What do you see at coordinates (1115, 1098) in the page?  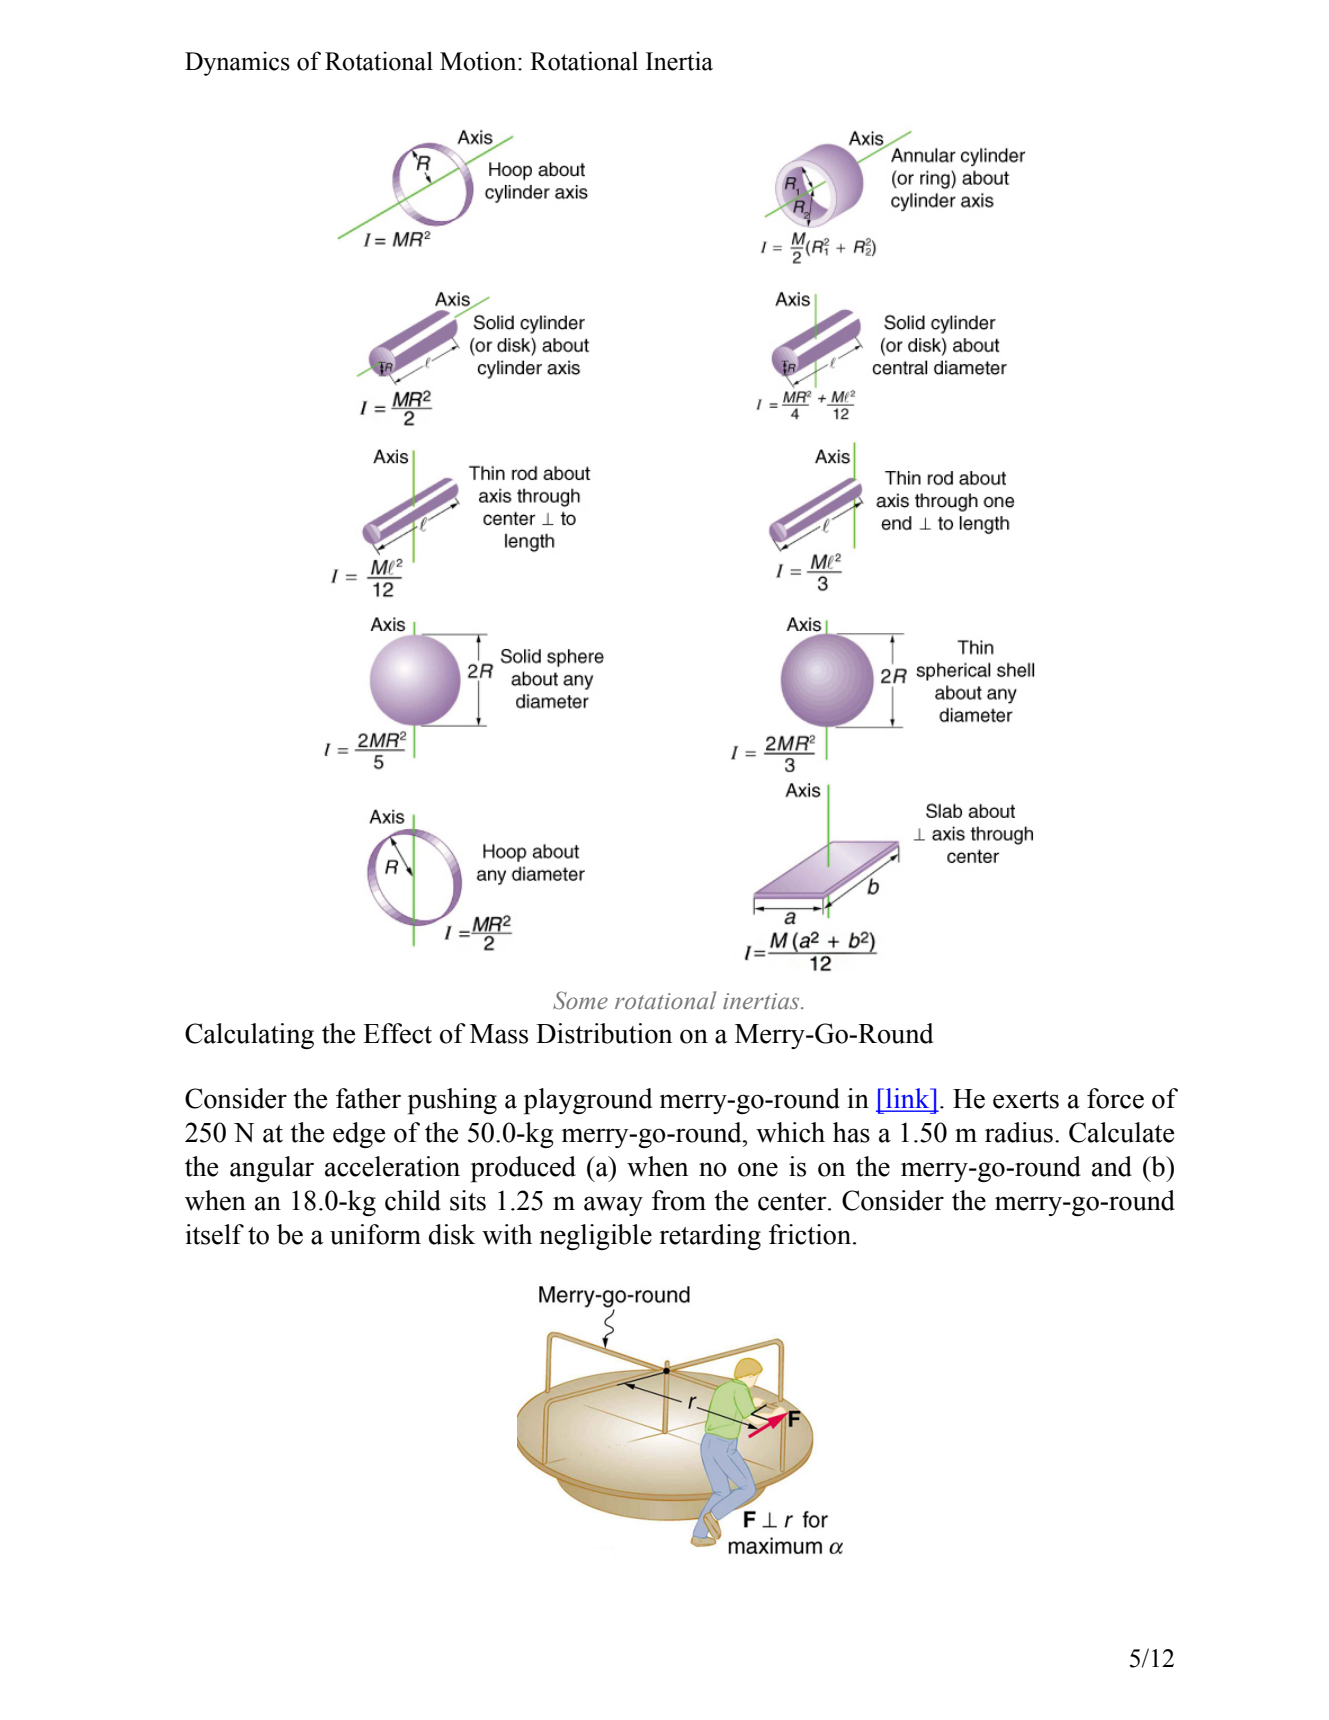 I see `force` at bounding box center [1115, 1098].
